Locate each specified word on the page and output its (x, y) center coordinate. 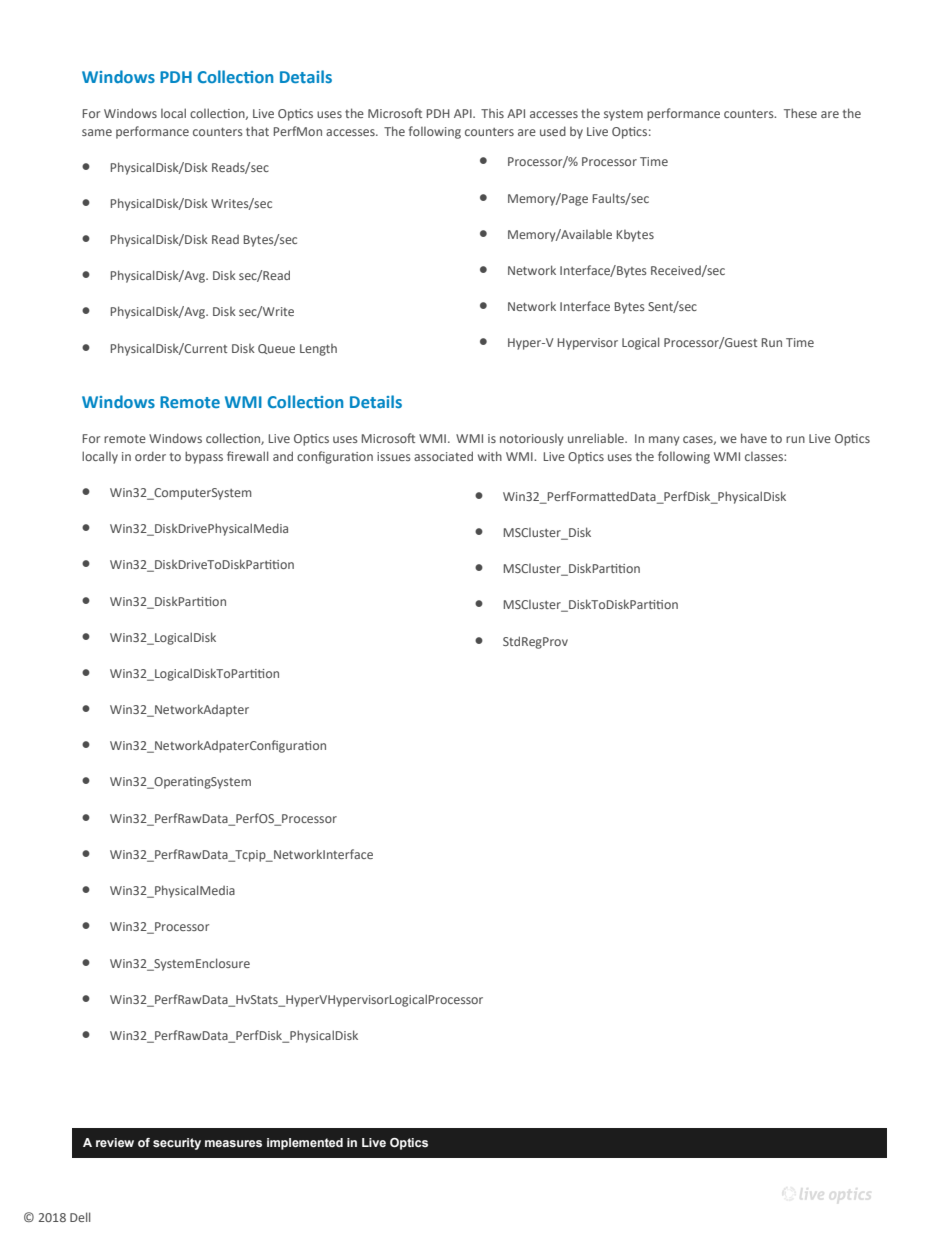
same (97, 132)
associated (443, 456)
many (664, 441)
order (150, 456)
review (115, 1142)
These (800, 113)
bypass (204, 457)
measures (233, 1143)
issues (394, 456)
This (492, 113)
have (754, 438)
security (177, 1144)
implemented (305, 1144)
